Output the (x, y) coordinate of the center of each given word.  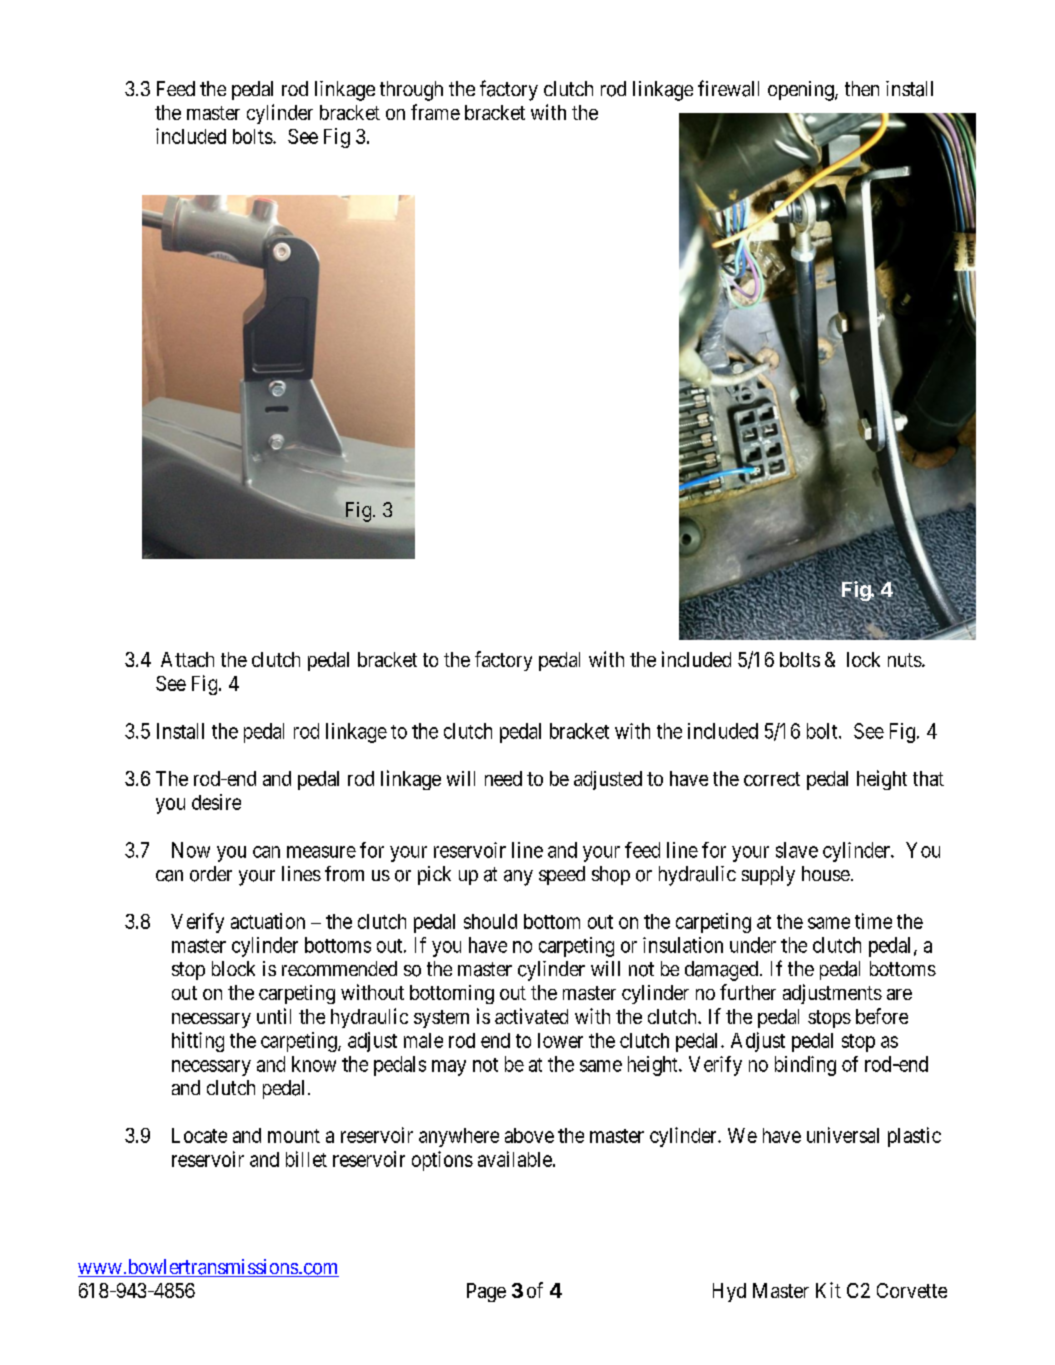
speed (562, 875)
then (862, 88)
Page (486, 1292)
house (826, 873)
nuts (905, 660)
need (503, 778)
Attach (187, 659)
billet (306, 1159)
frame (435, 112)
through (411, 91)
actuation (268, 921)
